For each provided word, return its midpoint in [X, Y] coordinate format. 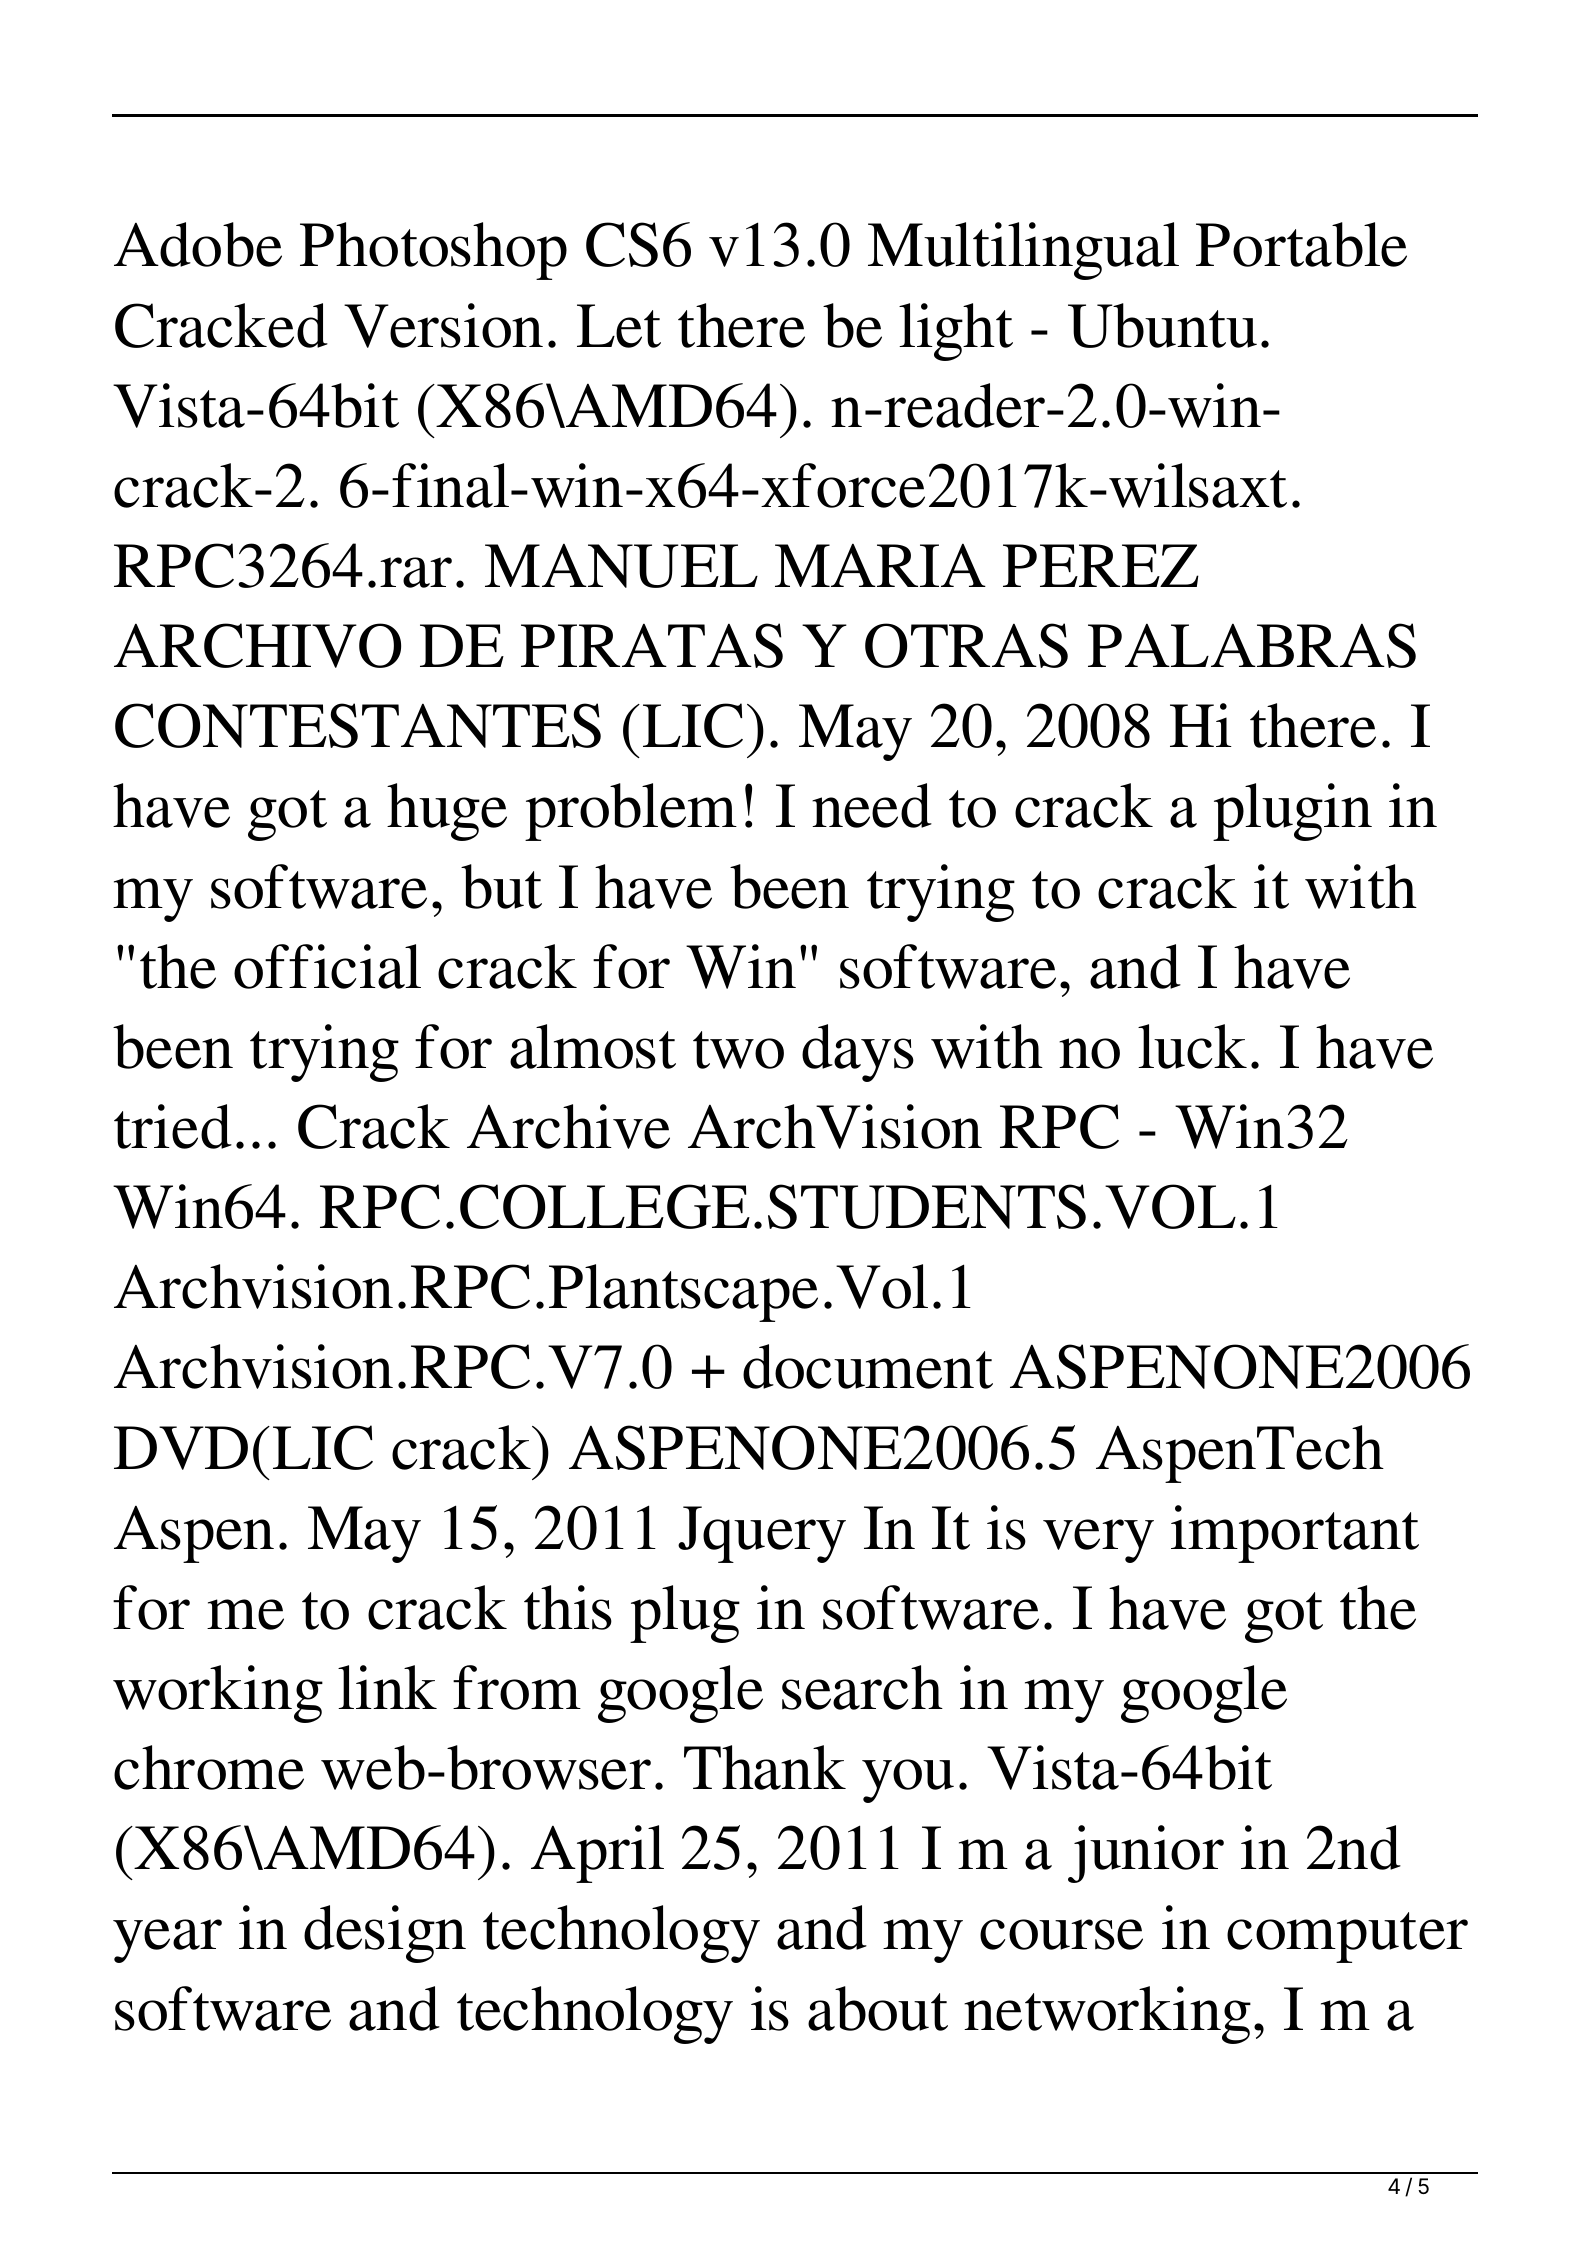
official [327, 966]
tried [173, 1126]
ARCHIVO [257, 645]
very [1098, 1541]
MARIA [880, 565]
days [858, 1053]
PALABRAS [1252, 645]
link [387, 1687]
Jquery [762, 1534]
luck [1192, 1046]
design [385, 1934]
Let [619, 326]
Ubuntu [1162, 325]
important [1295, 1534]
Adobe [198, 244]
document [868, 1366]
